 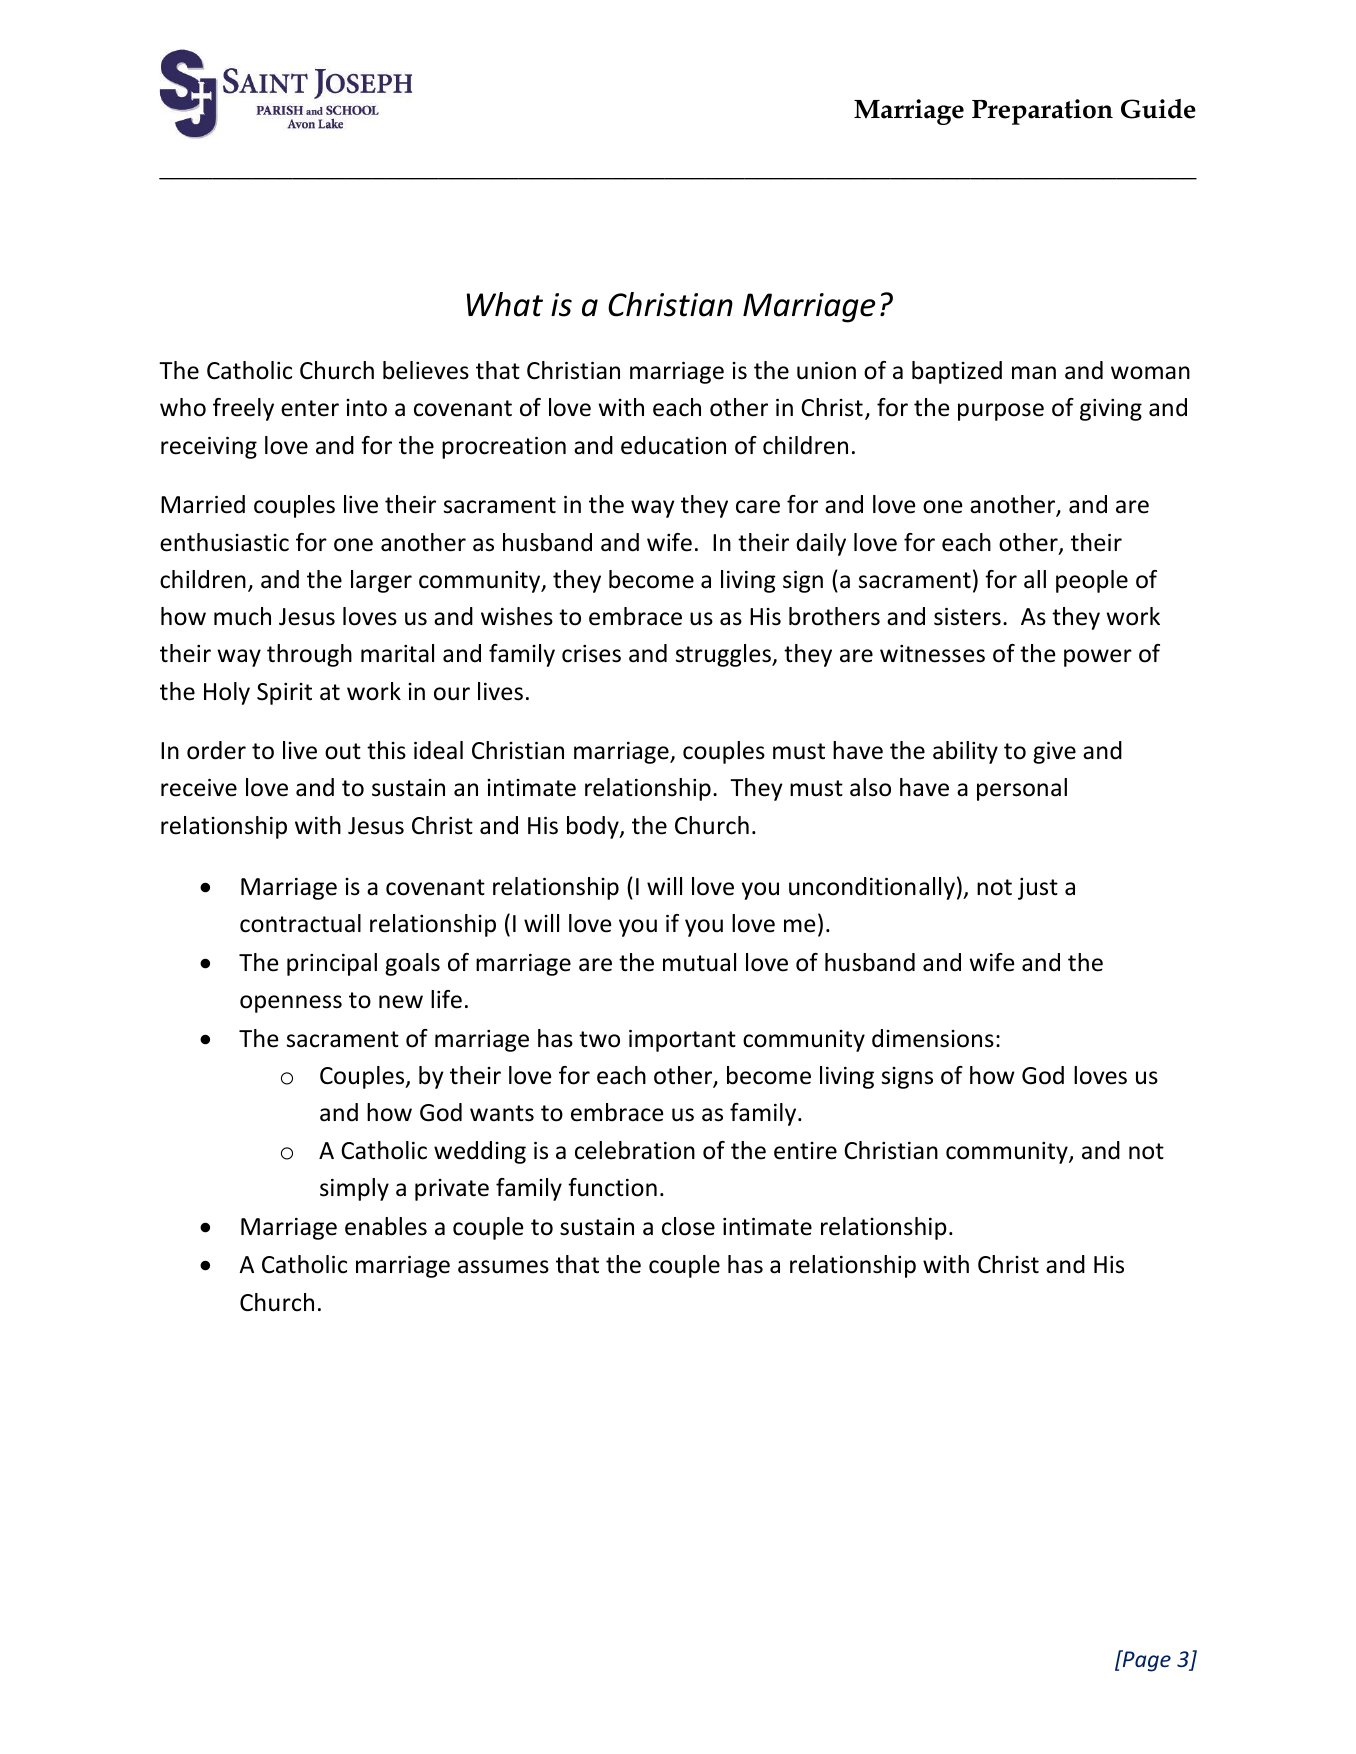 What do you see at coordinates (386, 1226) in the screenshot?
I see `enables` at bounding box center [386, 1226].
